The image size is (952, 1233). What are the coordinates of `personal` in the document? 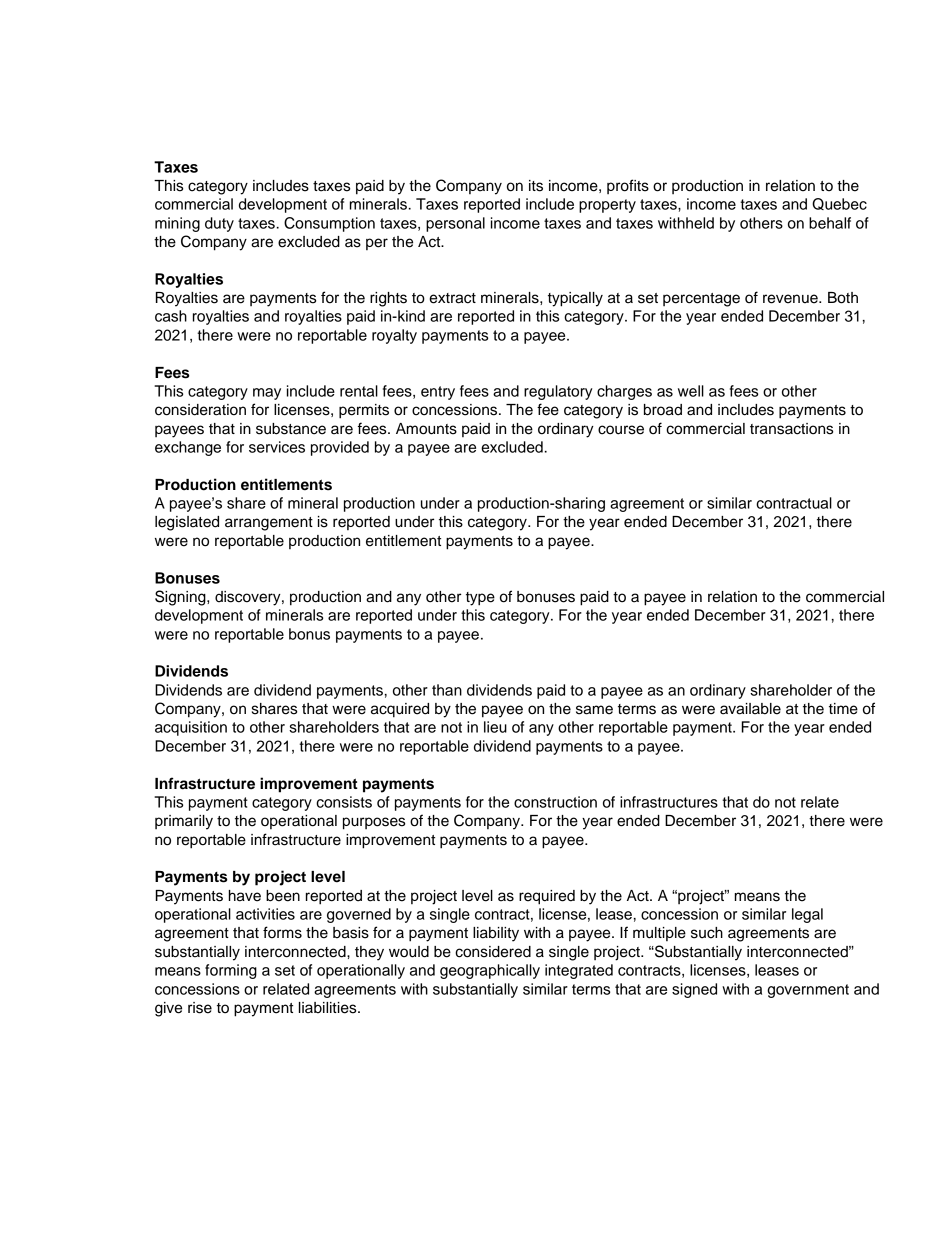 It's located at (455, 224).
